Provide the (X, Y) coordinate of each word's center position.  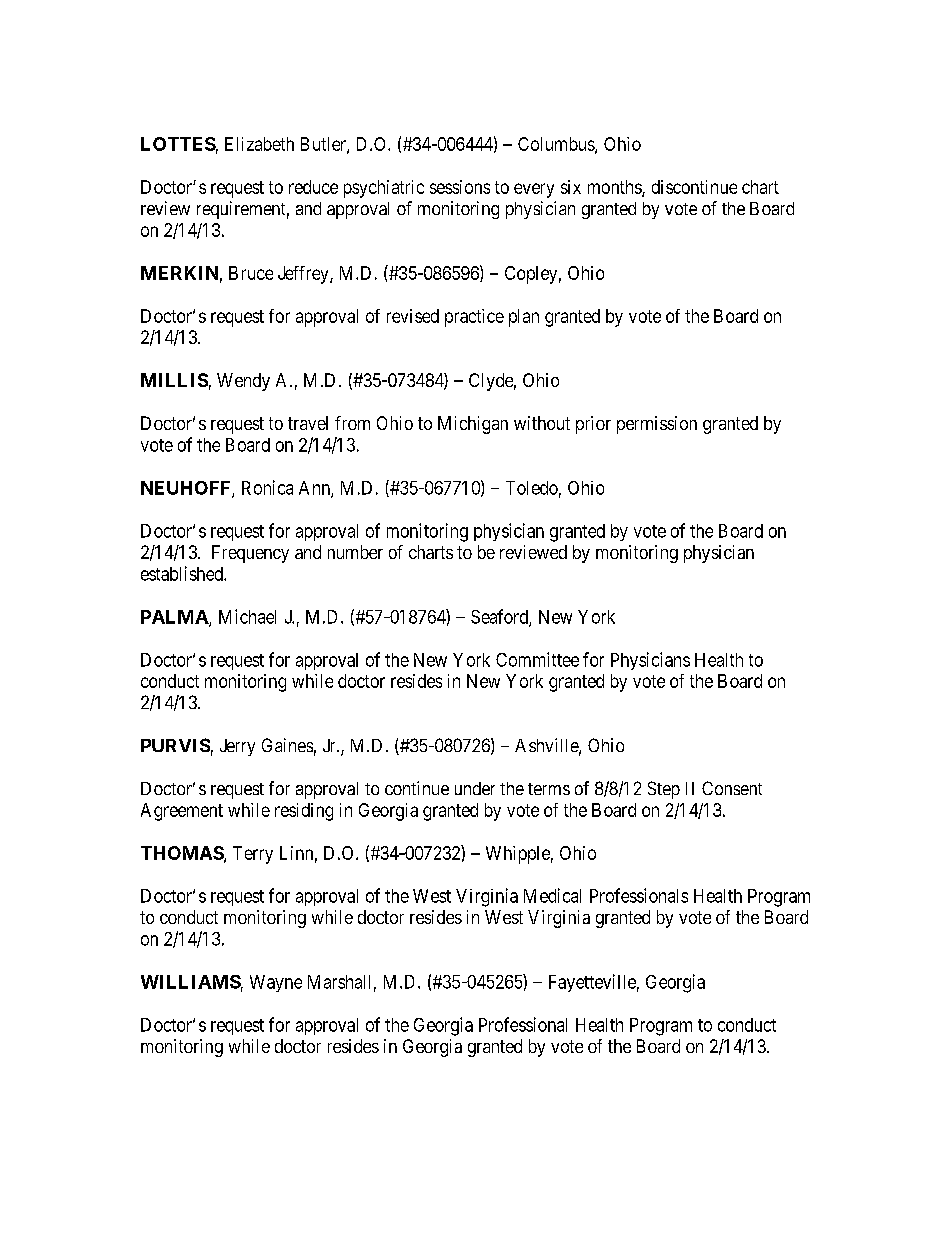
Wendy (243, 382)
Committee (537, 659)
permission (657, 425)
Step (664, 790)
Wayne (276, 983)
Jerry (237, 747)
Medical (552, 895)
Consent (732, 788)
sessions (460, 187)
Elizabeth (259, 144)
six (571, 187)
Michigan (473, 425)
